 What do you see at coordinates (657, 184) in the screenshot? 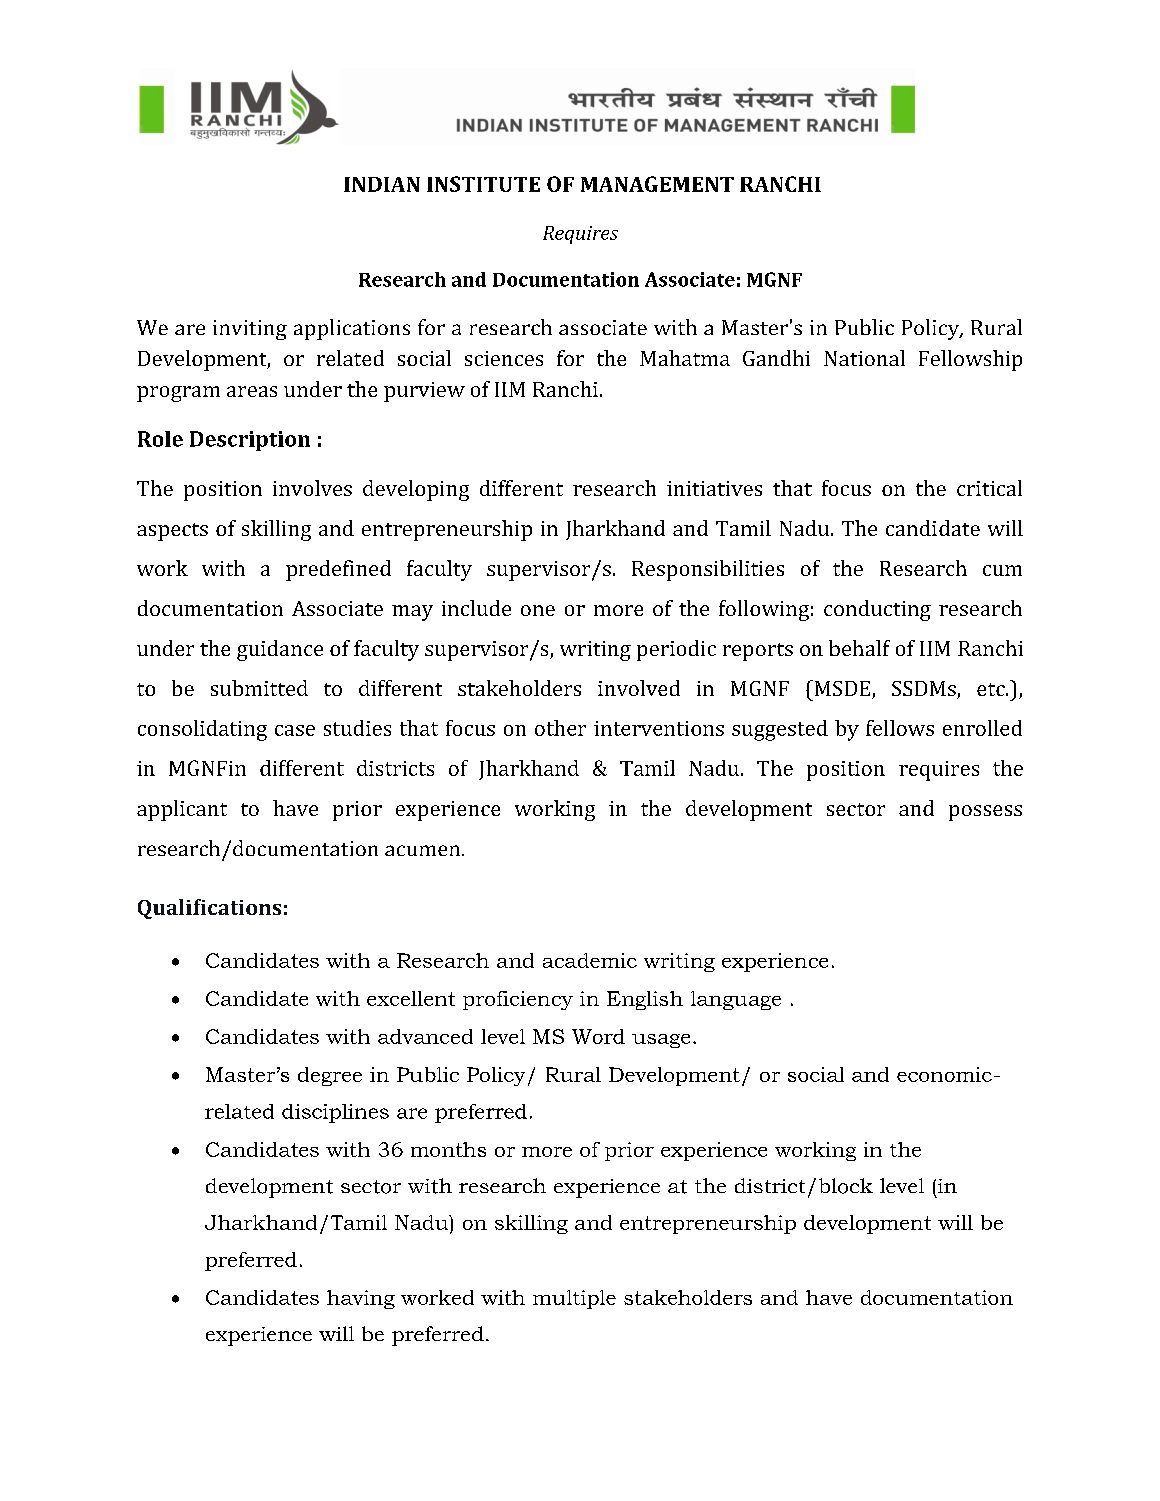
I see `MANAGEMENT` at bounding box center [657, 184].
